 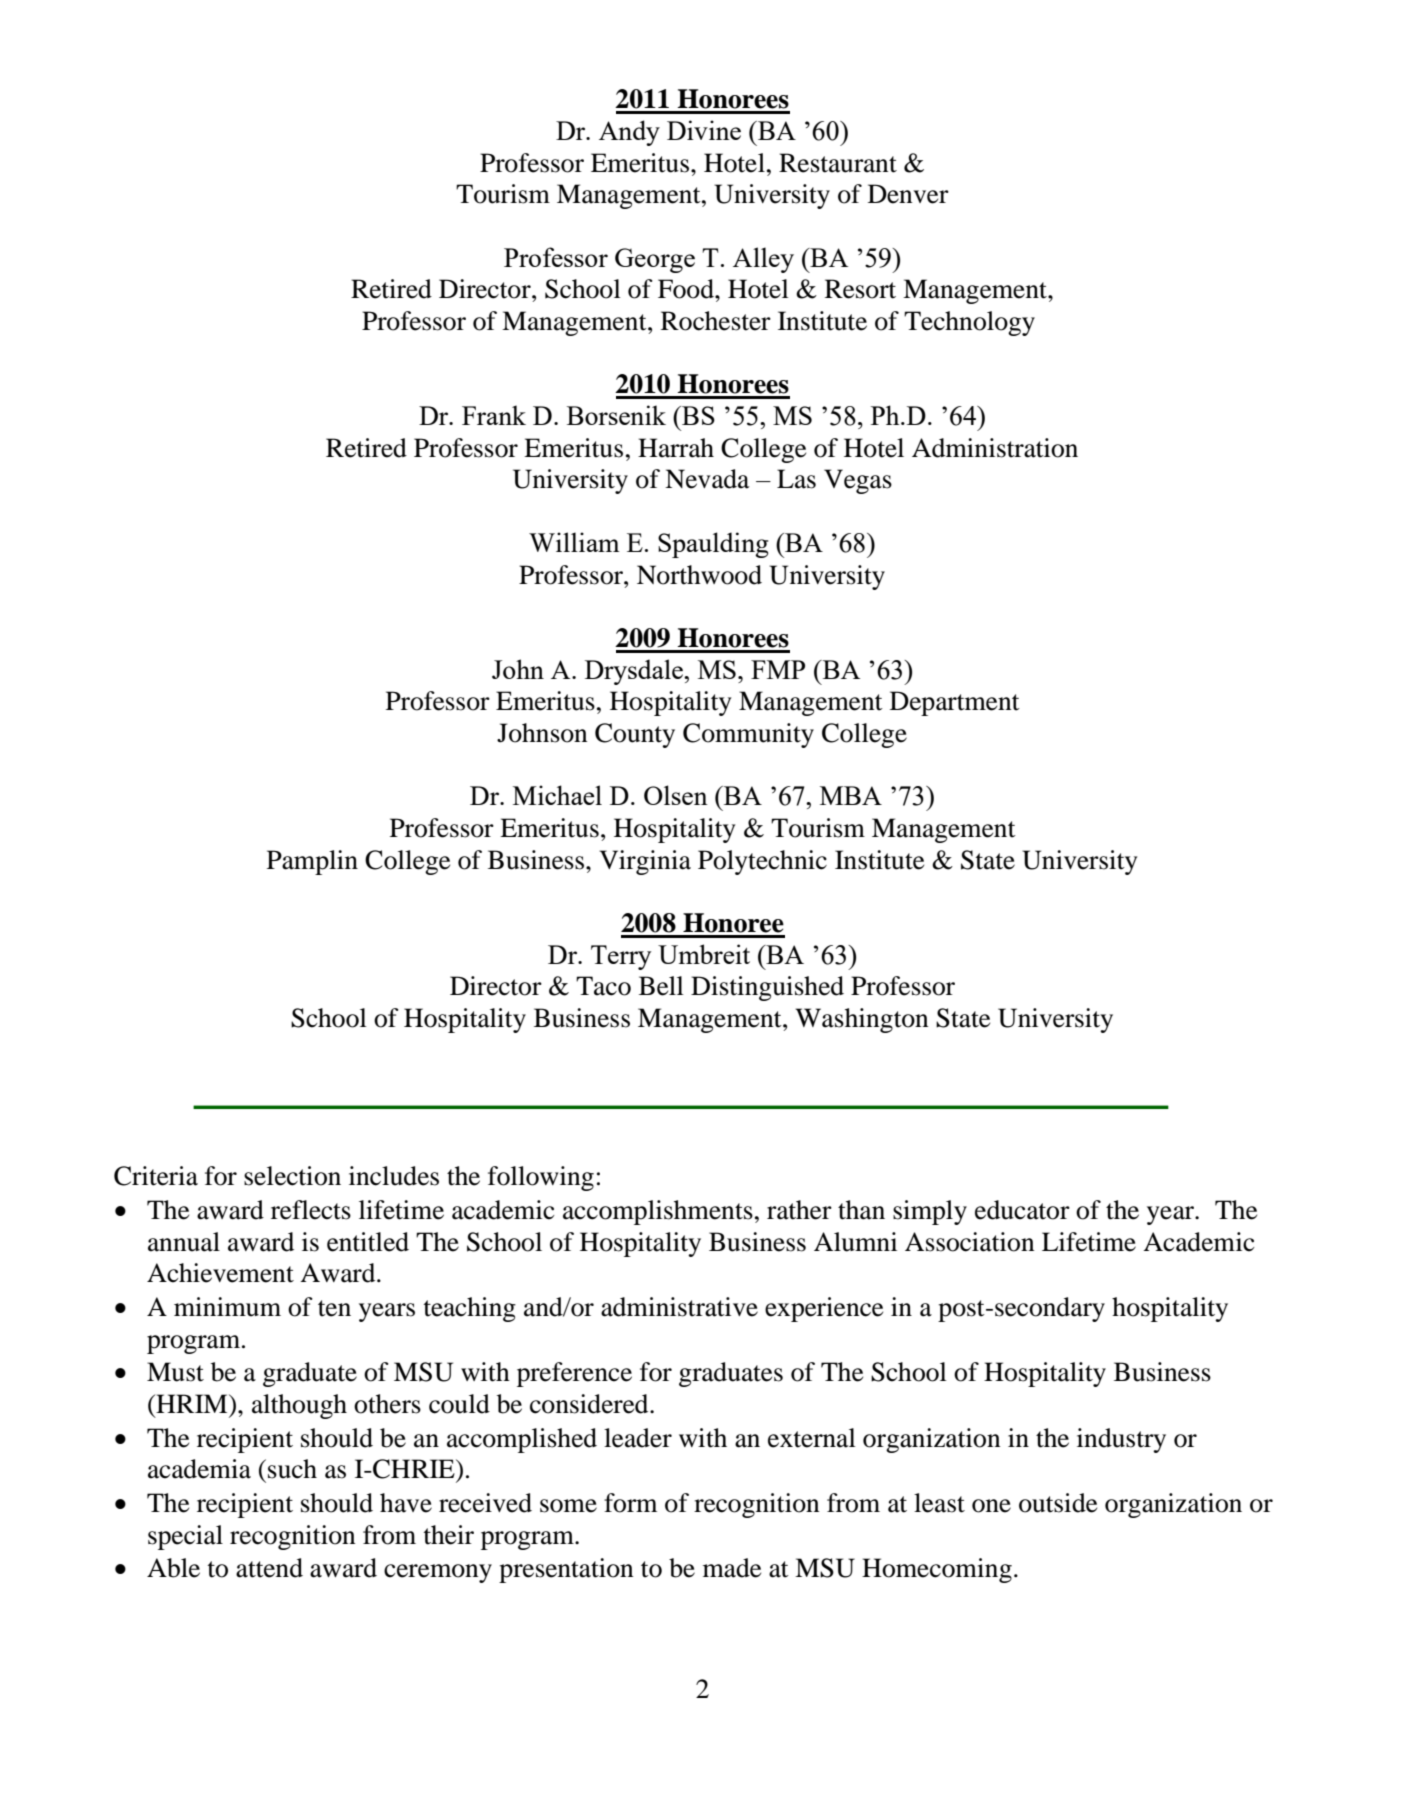 What do you see at coordinates (661, 986) in the screenshot?
I see `Bell` at bounding box center [661, 986].
